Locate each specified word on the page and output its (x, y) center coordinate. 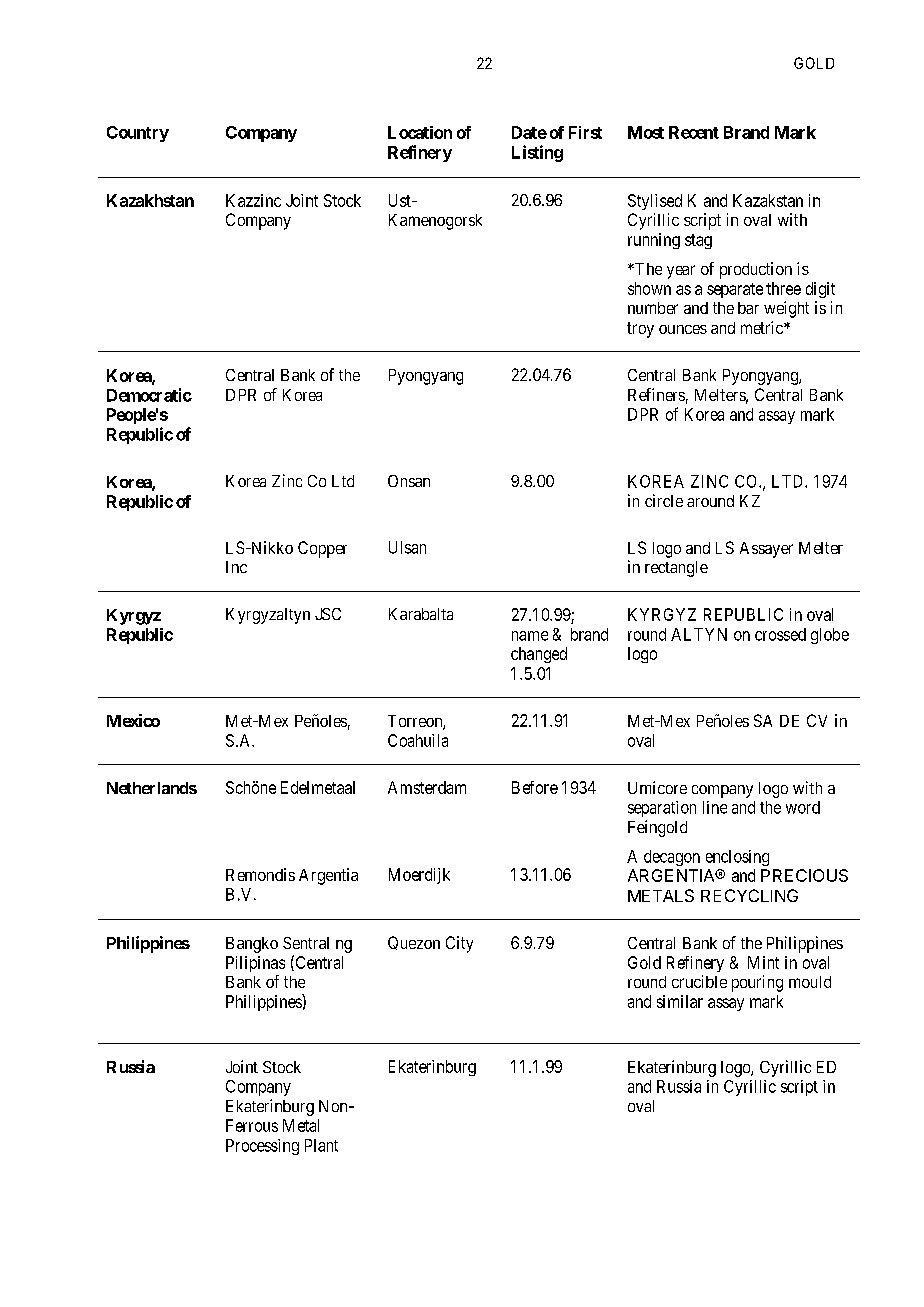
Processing (262, 1147)
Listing (537, 153)
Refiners (656, 394)
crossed (780, 634)
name (530, 636)
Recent (694, 132)
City (459, 944)
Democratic (149, 395)
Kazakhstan (150, 200)
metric (763, 327)
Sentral (306, 943)
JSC (328, 614)
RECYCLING (749, 895)
